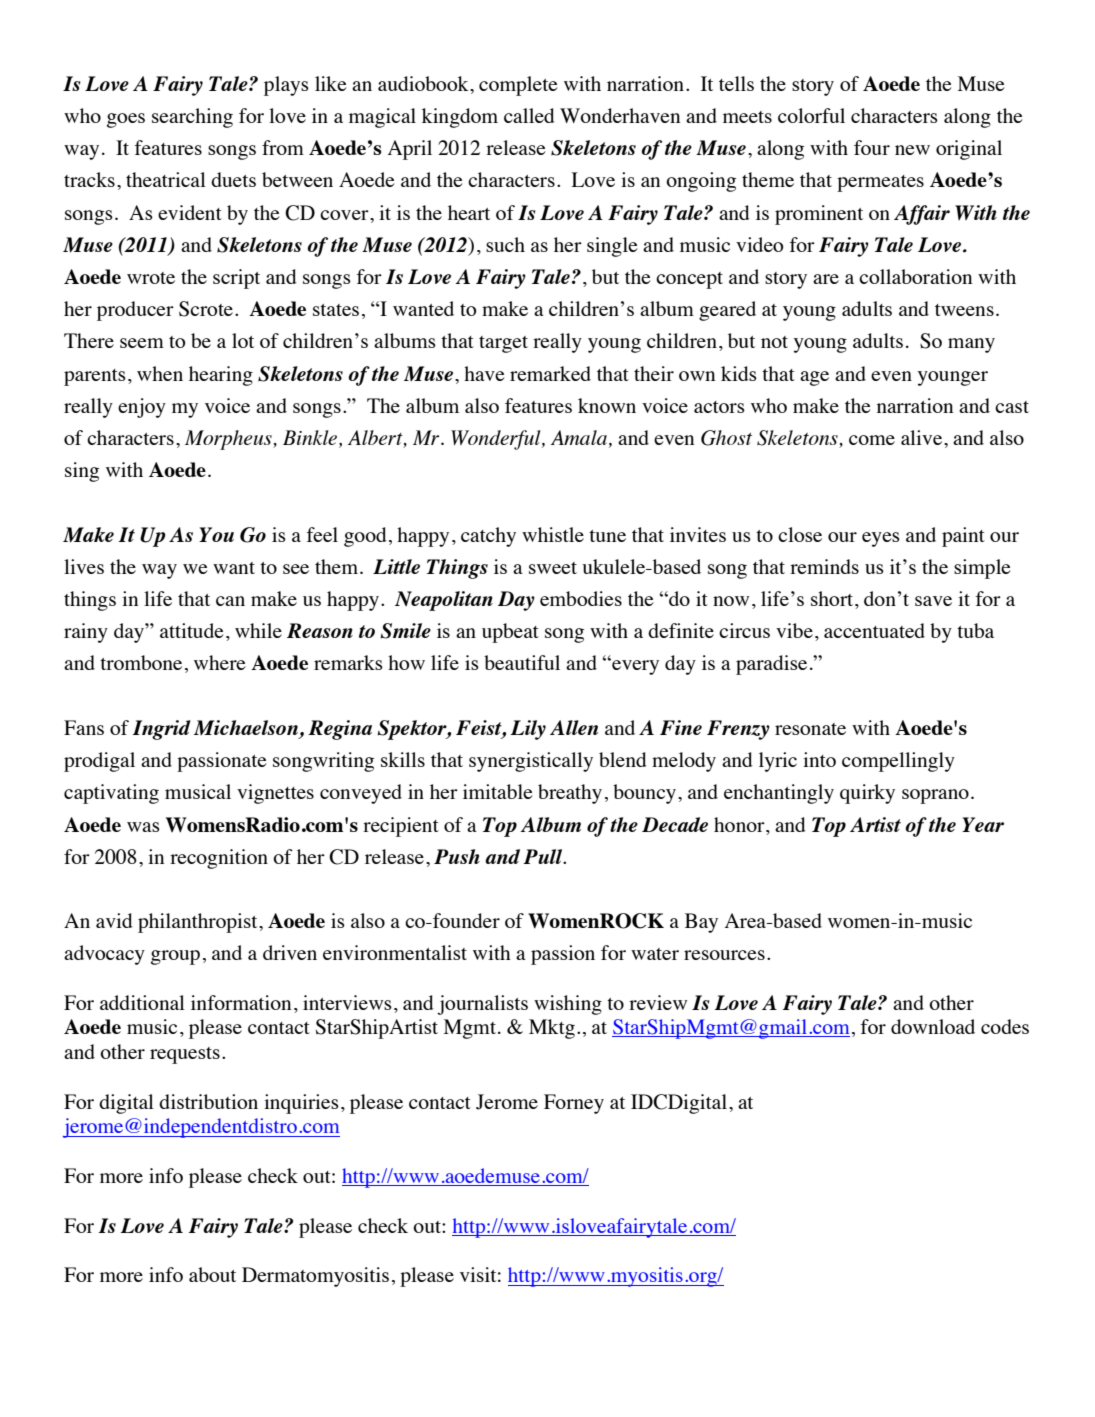 This image has width=1095, height=1417. What do you see at coordinates (874, 630) in the image?
I see `accentuated` at bounding box center [874, 630].
